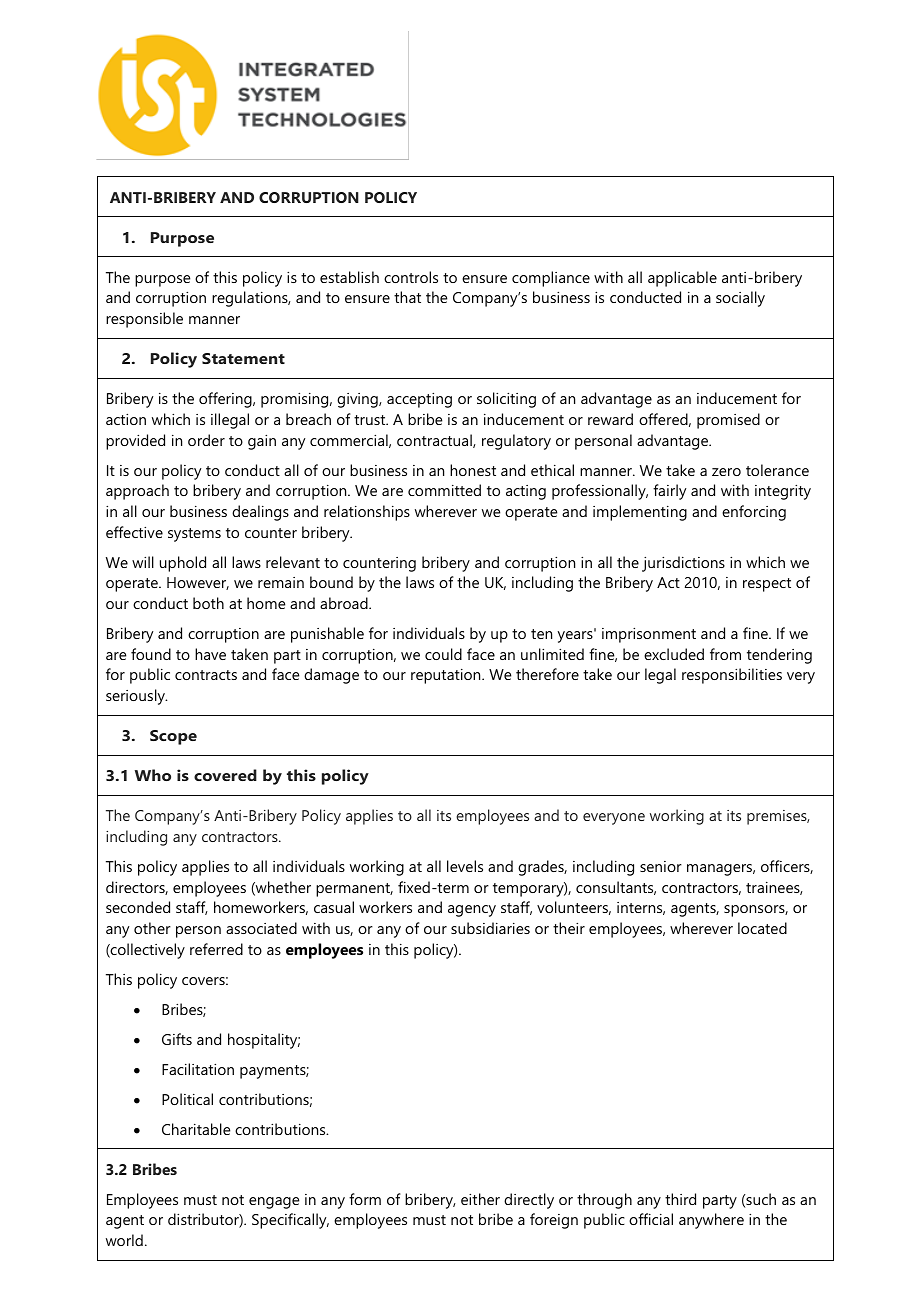 Image resolution: width=924 pixels, height=1289 pixels. I want to click on socially, so click(740, 299).
